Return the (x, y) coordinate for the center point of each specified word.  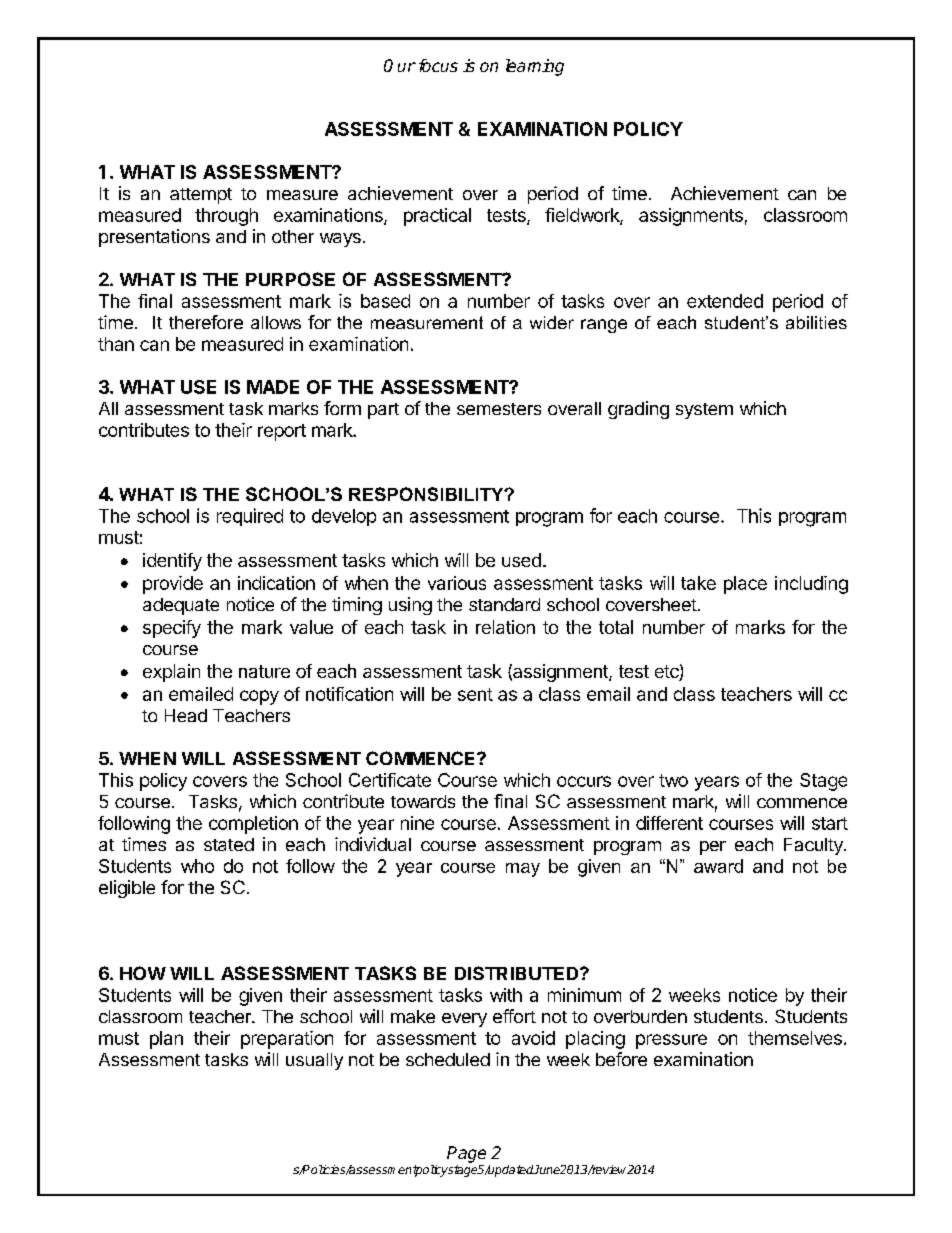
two (673, 780)
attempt (201, 196)
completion (253, 825)
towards (423, 801)
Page (466, 1154)
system (704, 411)
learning (535, 67)
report (282, 432)
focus (438, 65)
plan (166, 1040)
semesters (499, 409)
